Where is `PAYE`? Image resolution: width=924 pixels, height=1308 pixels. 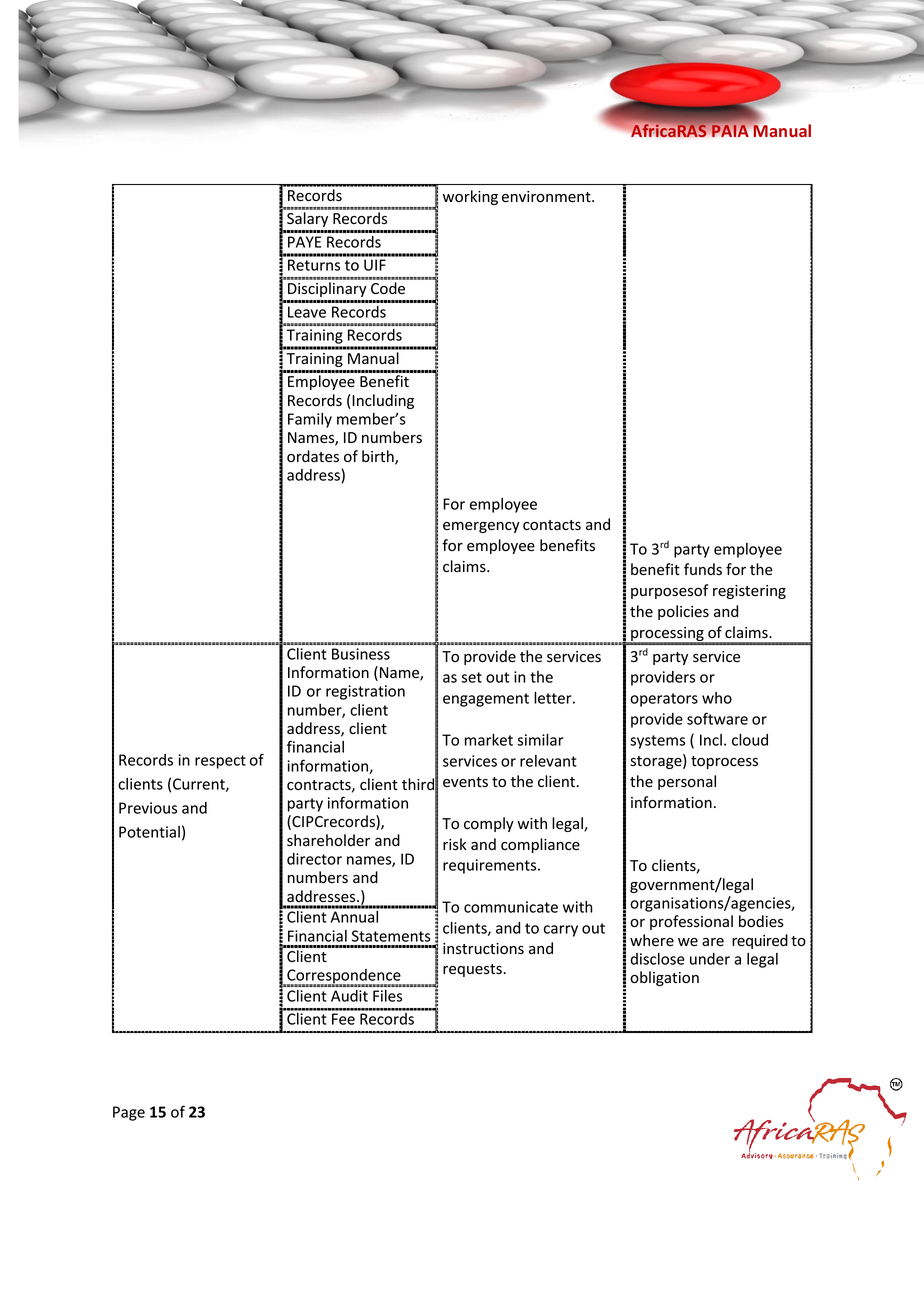 PAYE is located at coordinates (304, 242).
